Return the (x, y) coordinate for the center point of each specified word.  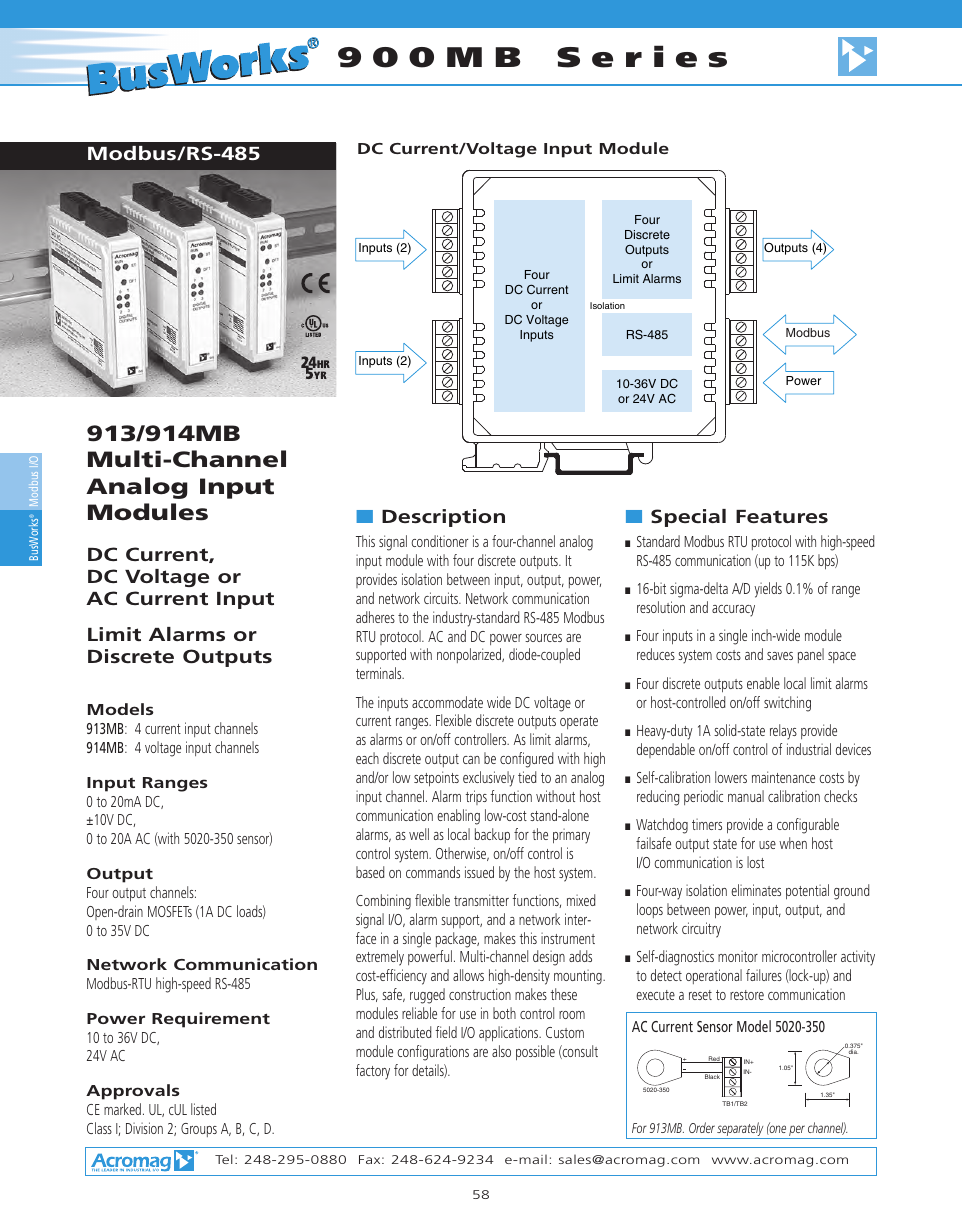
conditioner (440, 541)
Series (642, 56)
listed (203, 1109)
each (367, 758)
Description (443, 518)
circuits (442, 598)
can (471, 760)
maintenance (783, 777)
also (501, 1051)
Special (688, 518)
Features (782, 516)
